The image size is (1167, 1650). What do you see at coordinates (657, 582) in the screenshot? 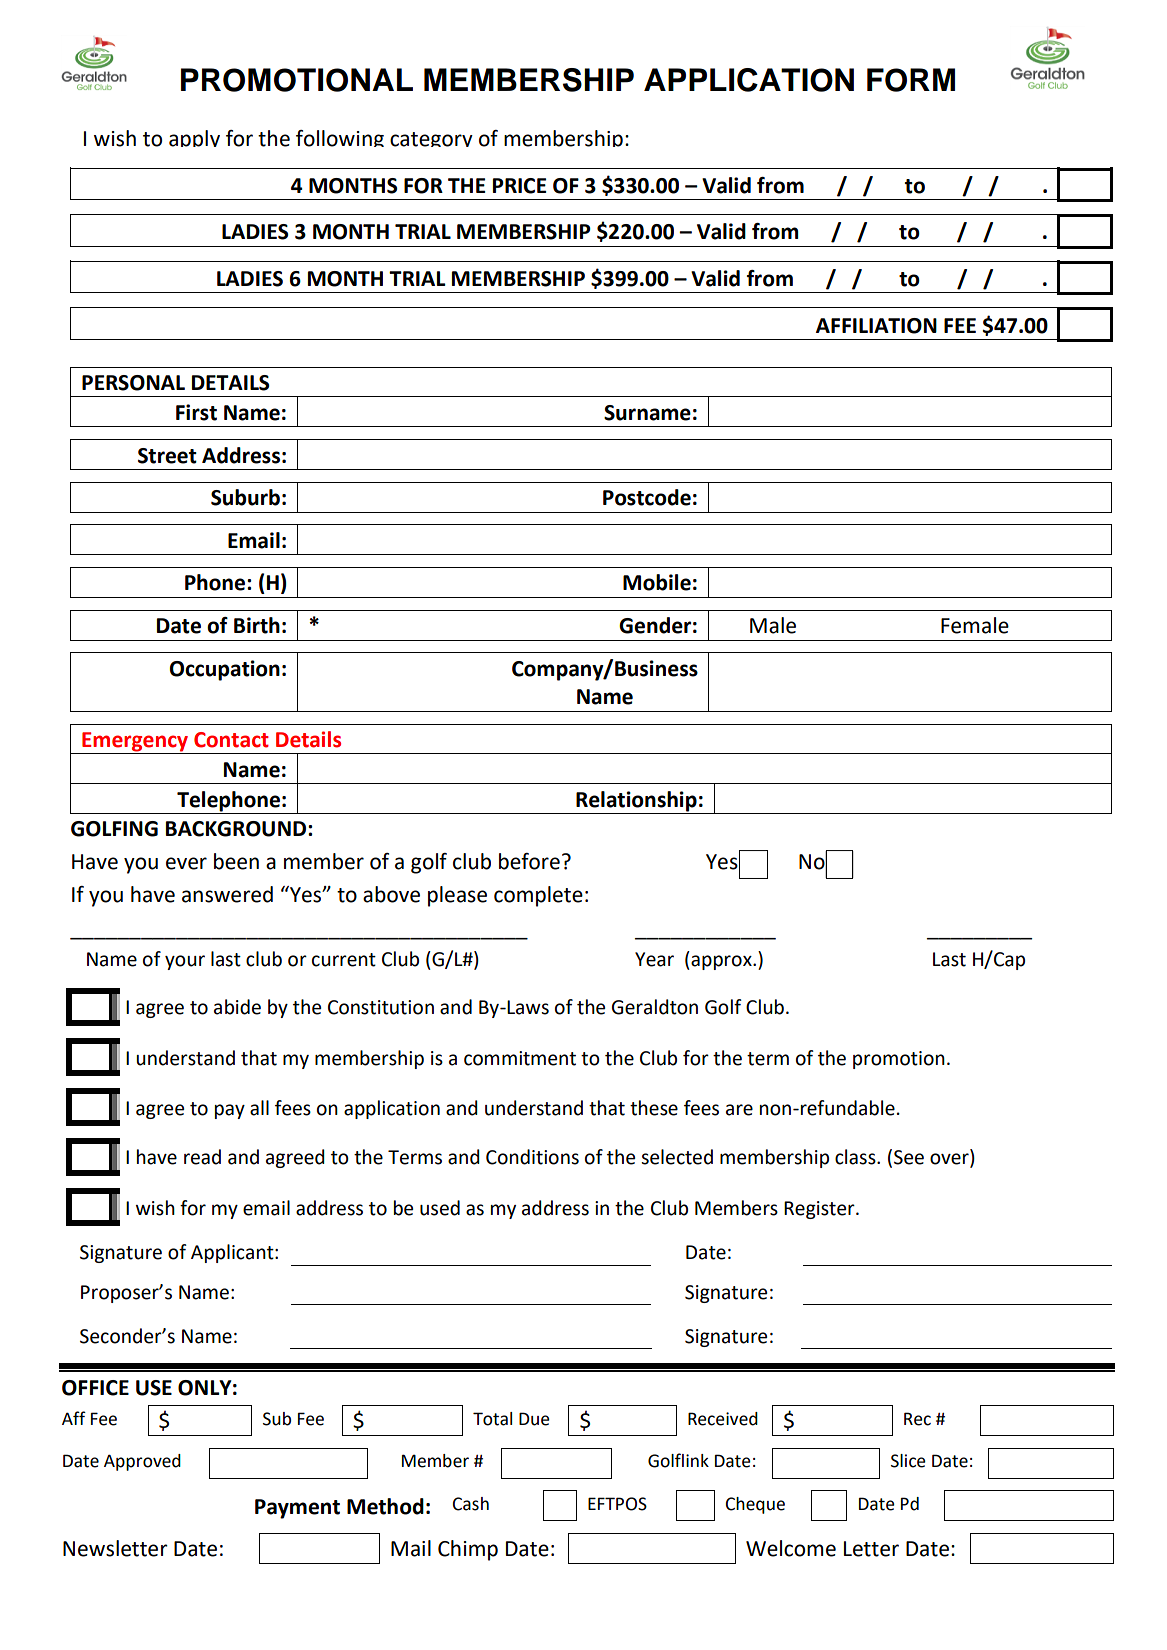
I see `Mobile` at bounding box center [657, 582].
